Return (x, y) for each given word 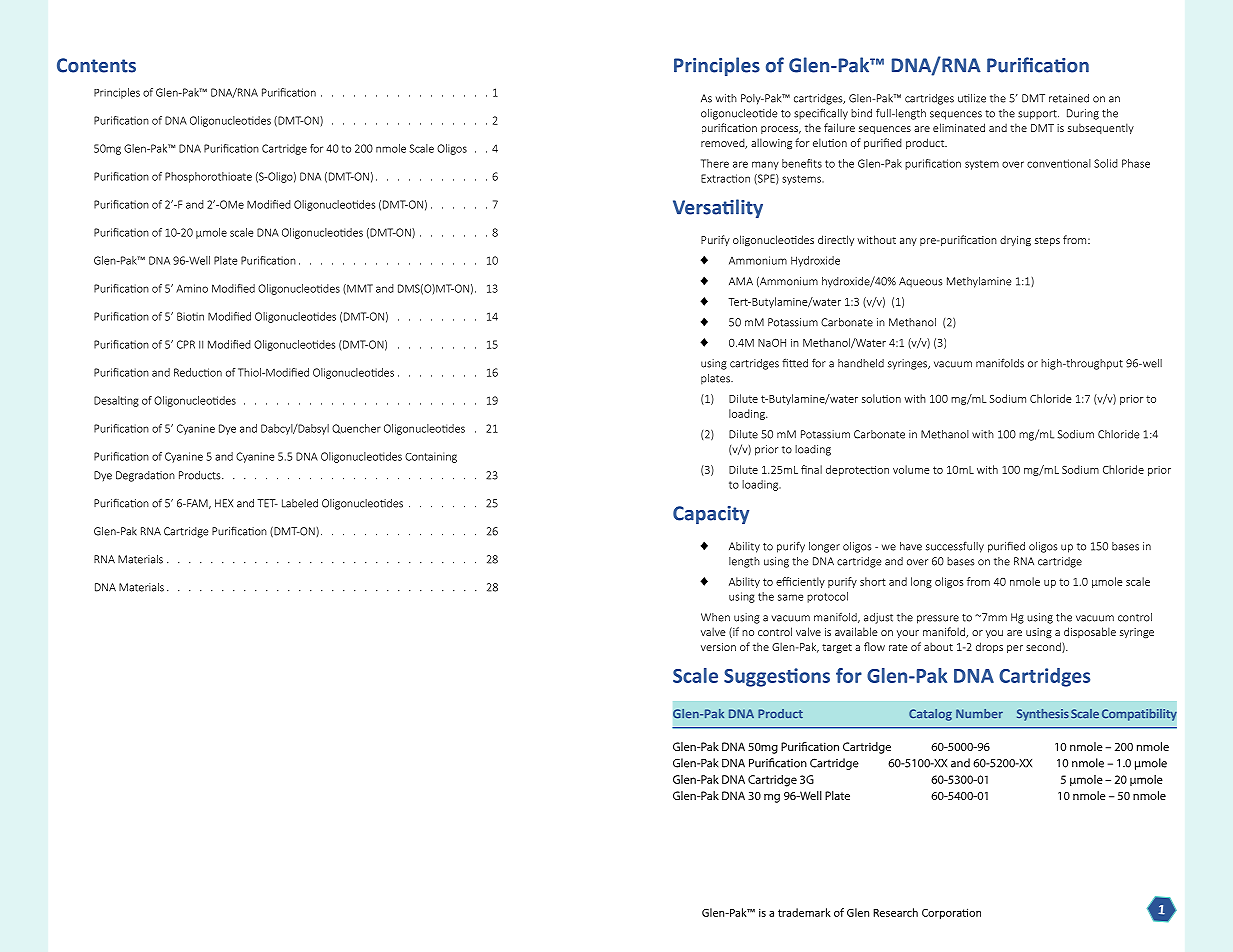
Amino (192, 288)
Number (979, 713)
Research (895, 912)
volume (911, 469)
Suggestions (777, 677)
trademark (804, 912)
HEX (224, 503)
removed (724, 143)
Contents (96, 65)
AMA (741, 281)
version (718, 647)
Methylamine (979, 282)
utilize (972, 98)
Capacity (711, 515)
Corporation (951, 913)
